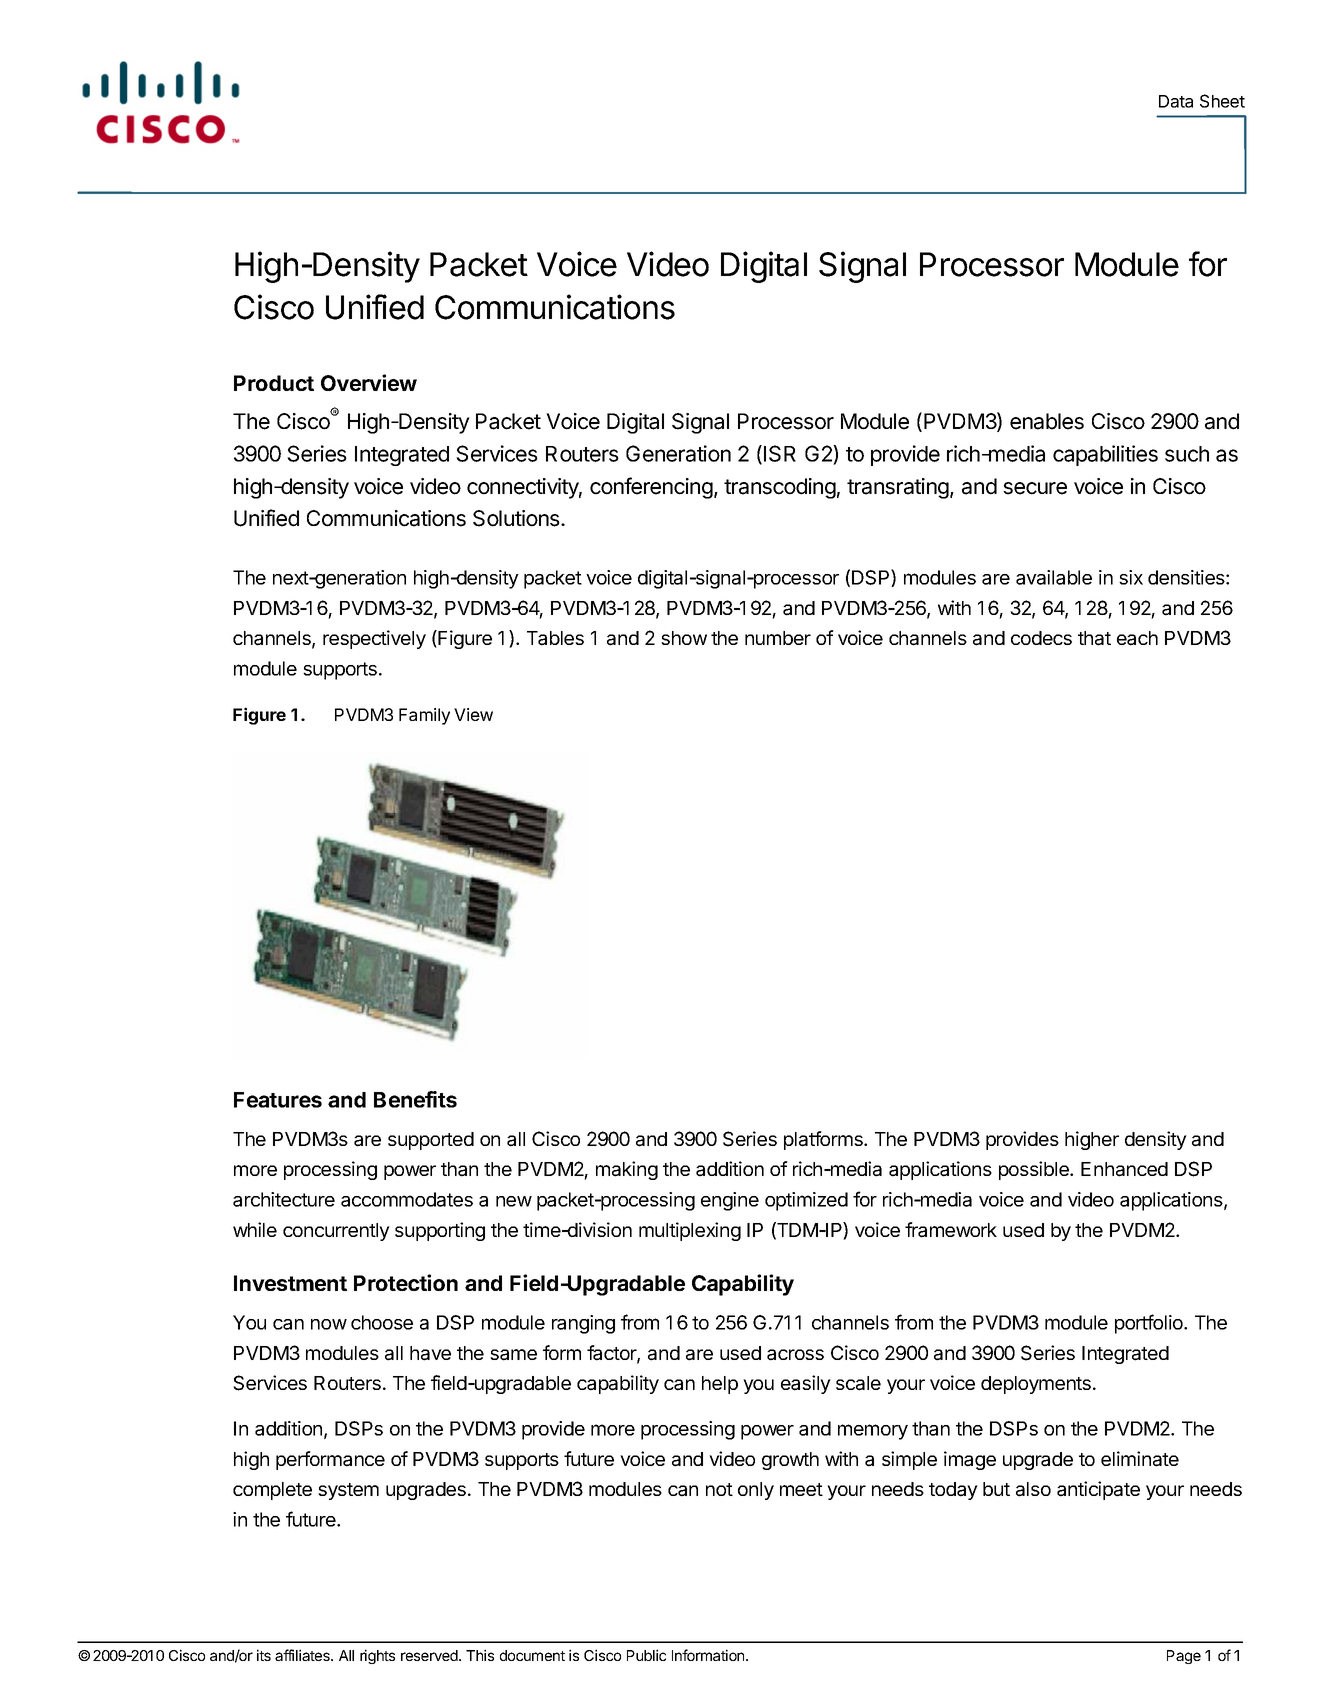  I want to click on Data, so click(1176, 101).
